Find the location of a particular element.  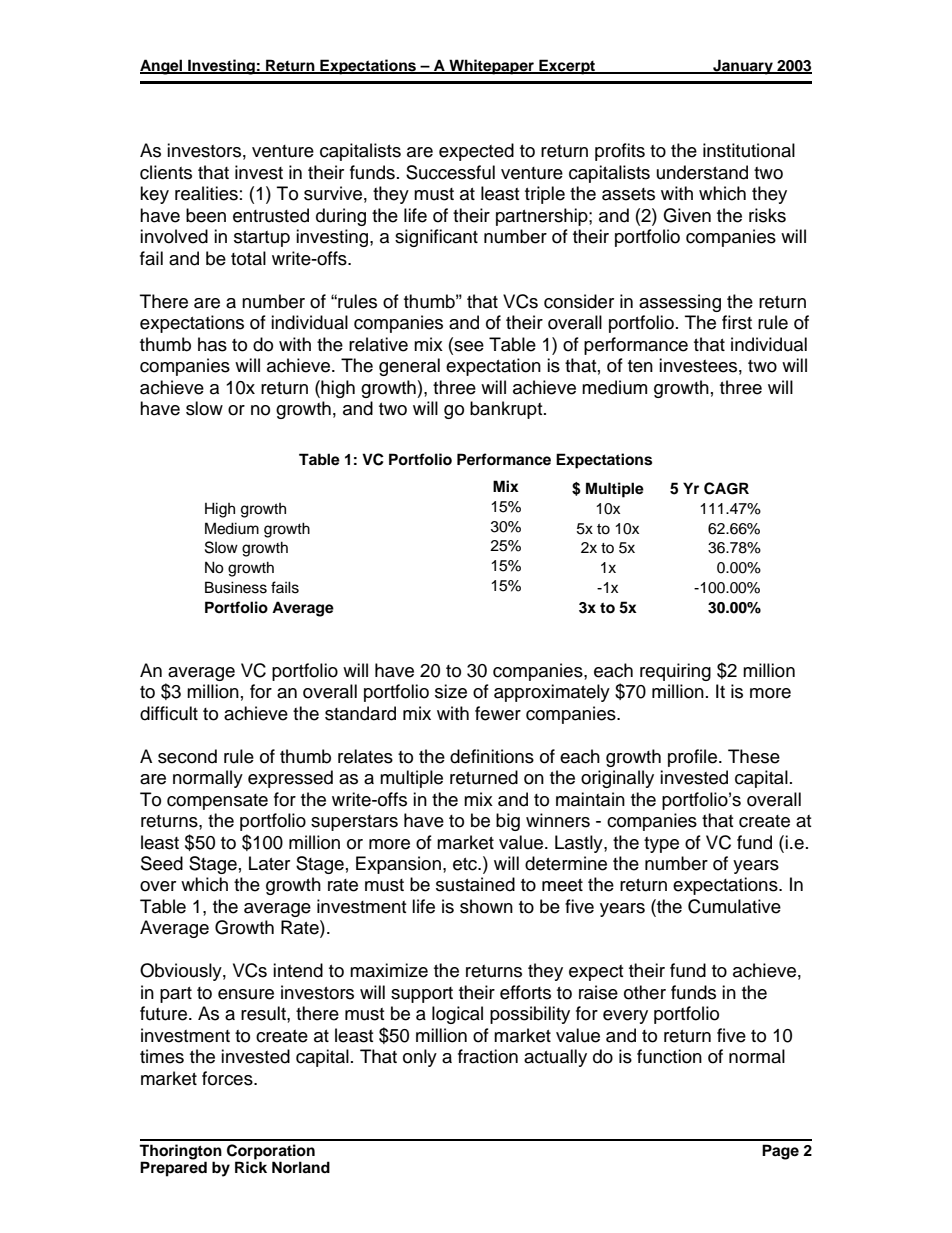

Page is located at coordinates (780, 1152).
